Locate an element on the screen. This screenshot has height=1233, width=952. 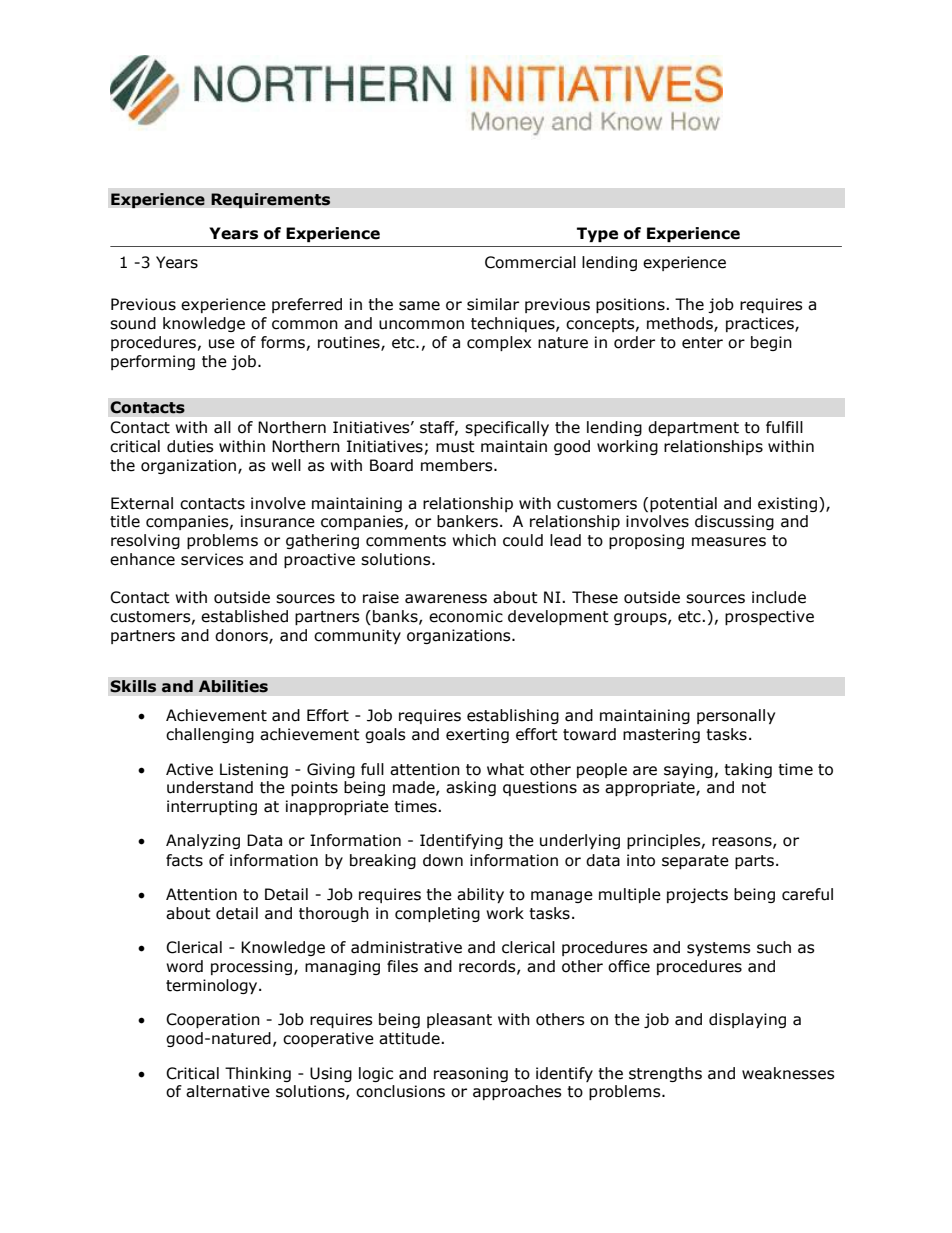
strengths is located at coordinates (665, 1074).
